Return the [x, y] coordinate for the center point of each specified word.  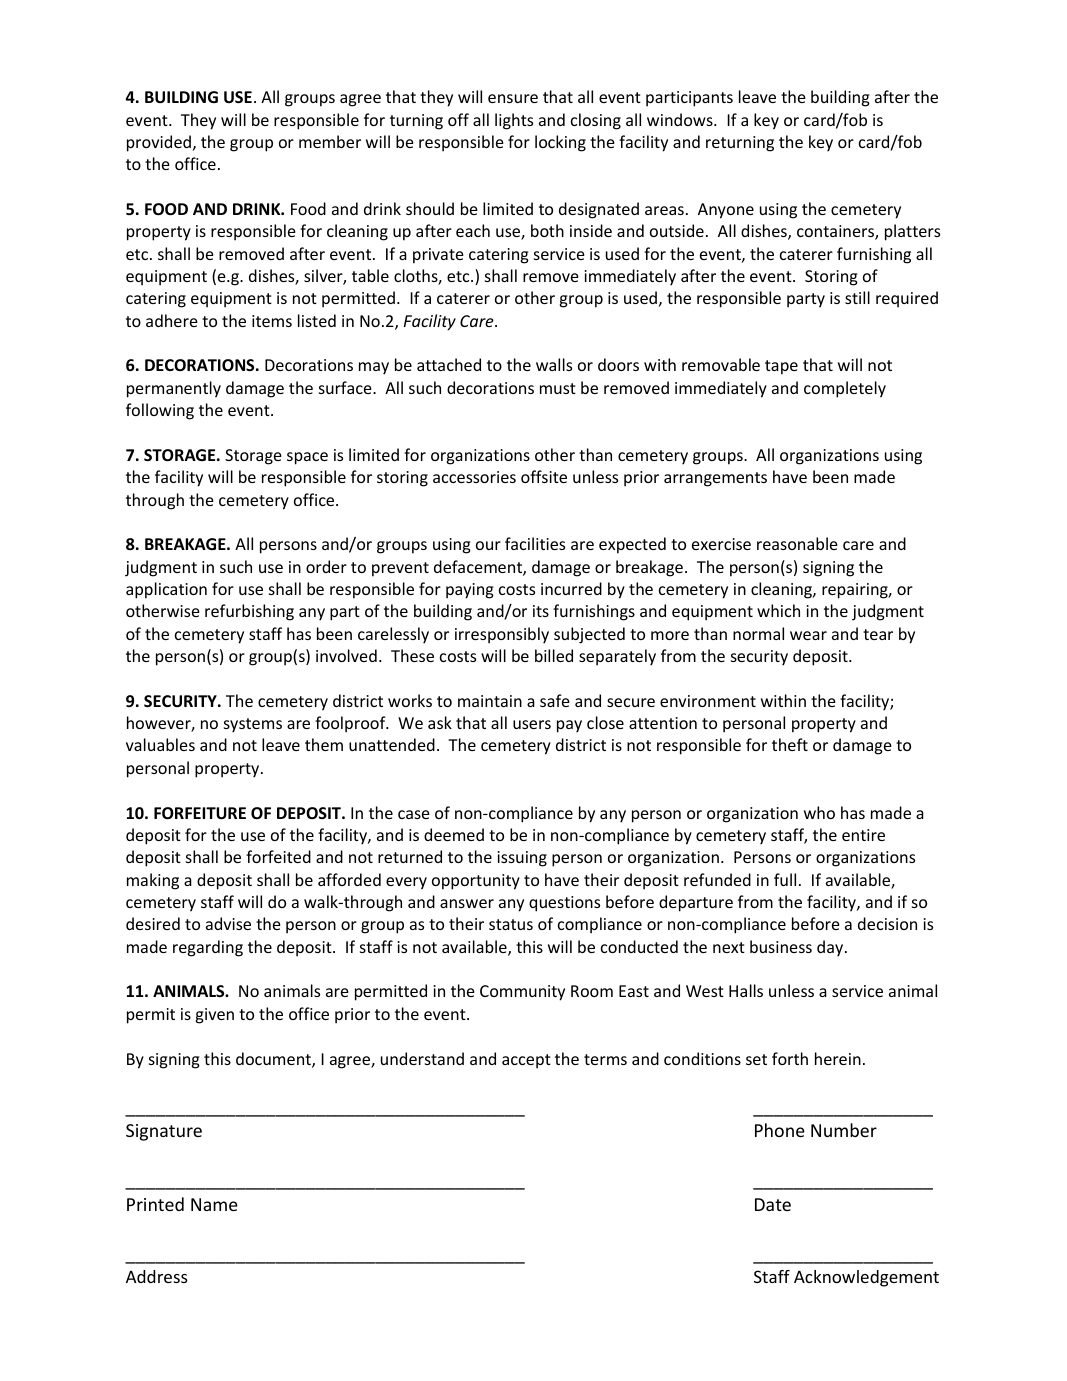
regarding [208, 948]
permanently [174, 389]
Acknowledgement [866, 1278]
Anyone [726, 211]
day [831, 948]
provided [159, 143]
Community [522, 993]
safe [555, 700]
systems [253, 725]
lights [514, 121]
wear [808, 635]
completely [845, 389]
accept [526, 1061]
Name [214, 1204]
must [558, 388]
